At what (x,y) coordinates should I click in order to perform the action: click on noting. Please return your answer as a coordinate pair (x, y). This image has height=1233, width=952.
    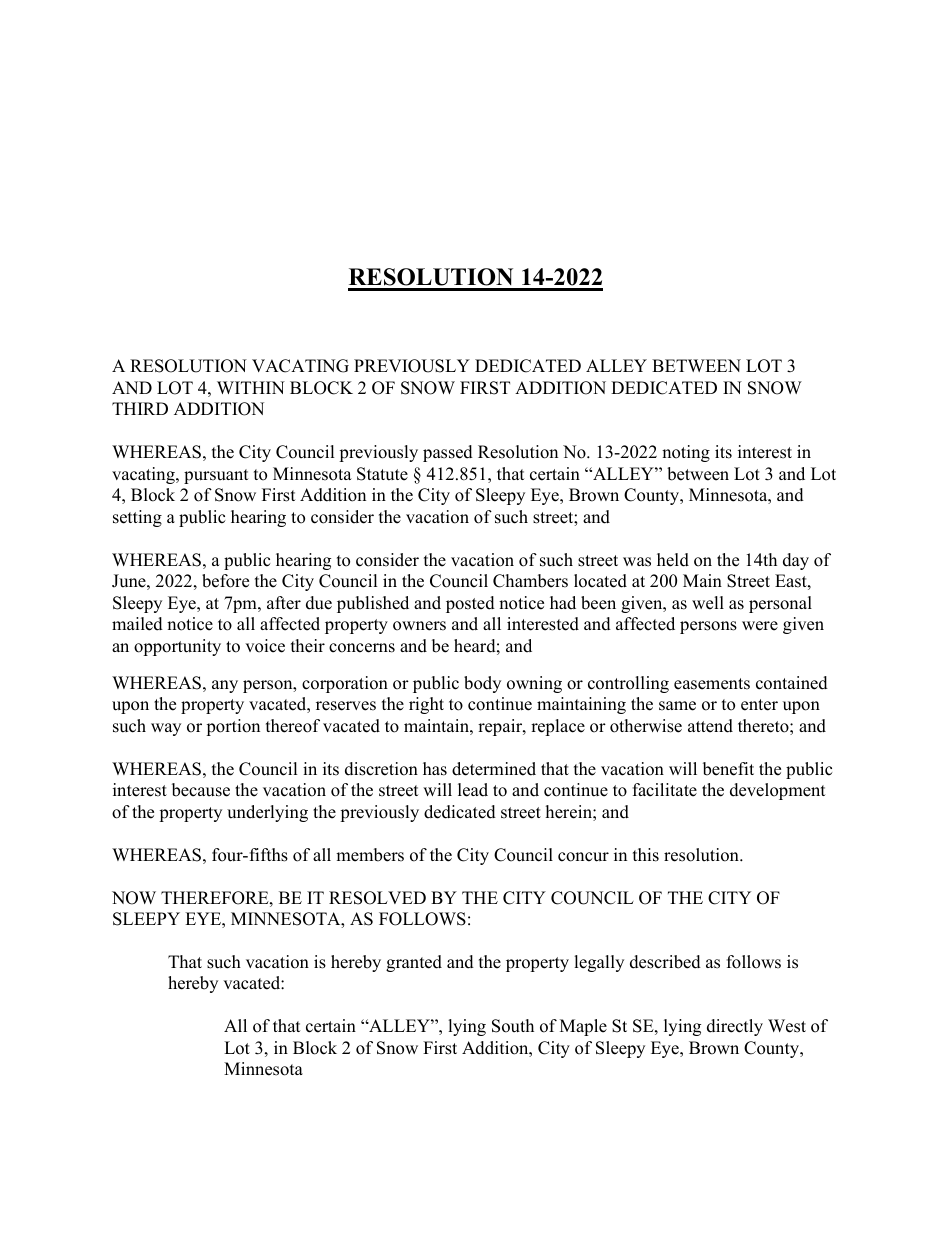
    Looking at the image, I should click on (686, 453).
